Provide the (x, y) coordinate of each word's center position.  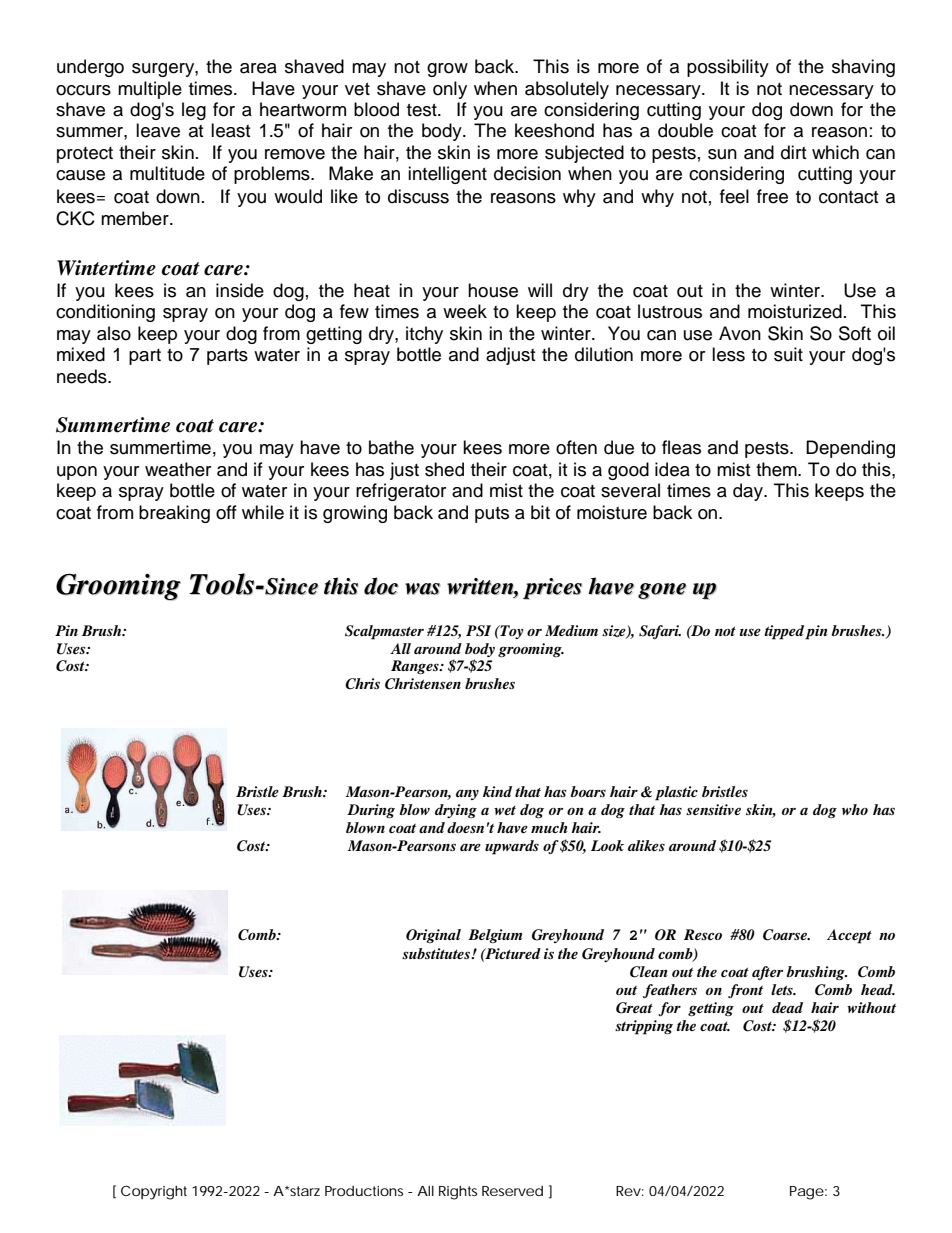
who (855, 809)
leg (194, 111)
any (467, 795)
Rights (458, 1193)
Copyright (154, 1192)
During (371, 811)
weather (178, 469)
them (777, 469)
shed (444, 469)
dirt (793, 152)
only (450, 90)
